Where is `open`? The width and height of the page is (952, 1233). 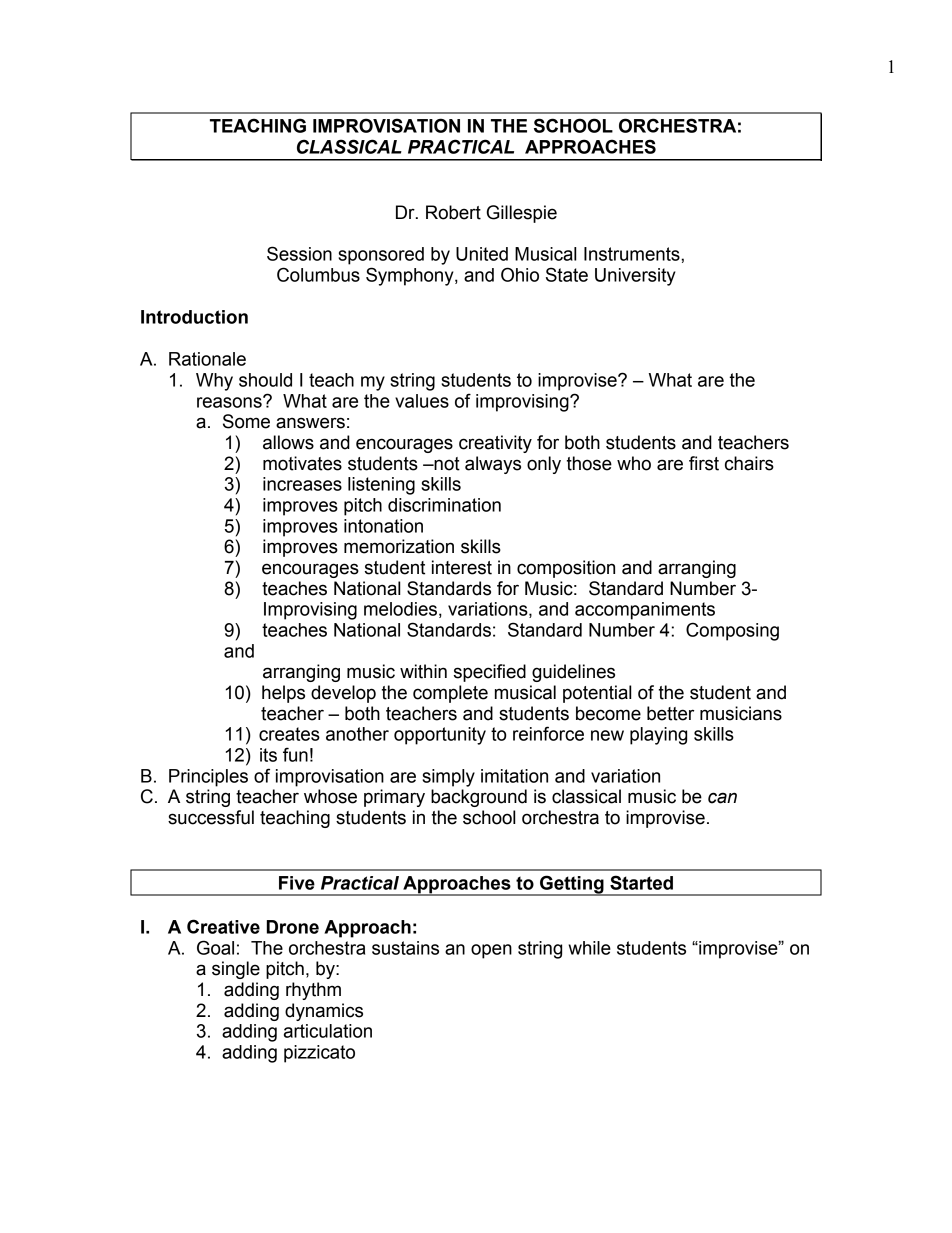
open is located at coordinates (491, 951).
